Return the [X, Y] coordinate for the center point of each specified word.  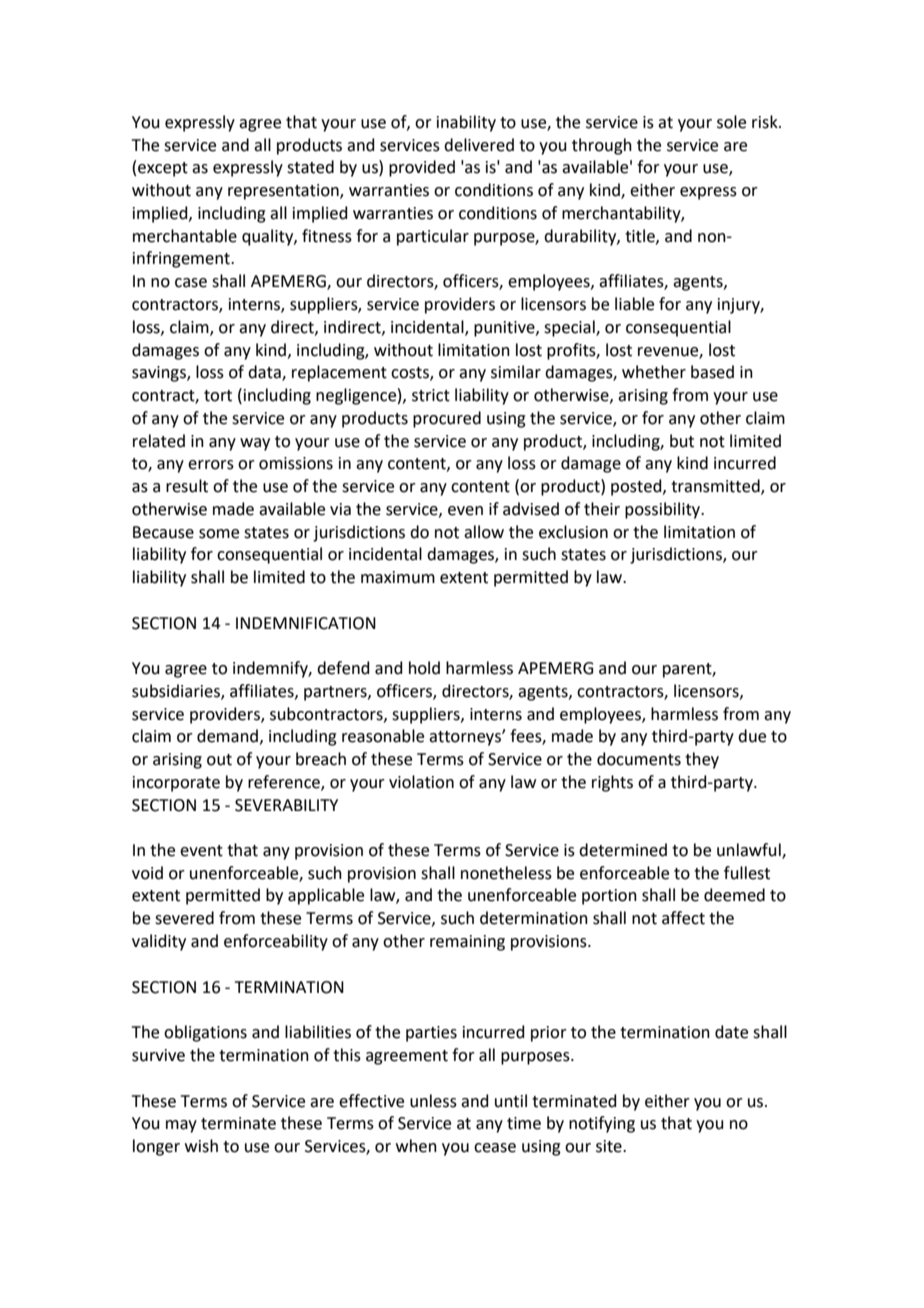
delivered [479, 145]
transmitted [716, 487]
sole [731, 122]
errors [211, 465]
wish [201, 1146]
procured [447, 419]
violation [421, 782]
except [163, 169]
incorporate [176, 784]
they [702, 760]
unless [433, 1101]
